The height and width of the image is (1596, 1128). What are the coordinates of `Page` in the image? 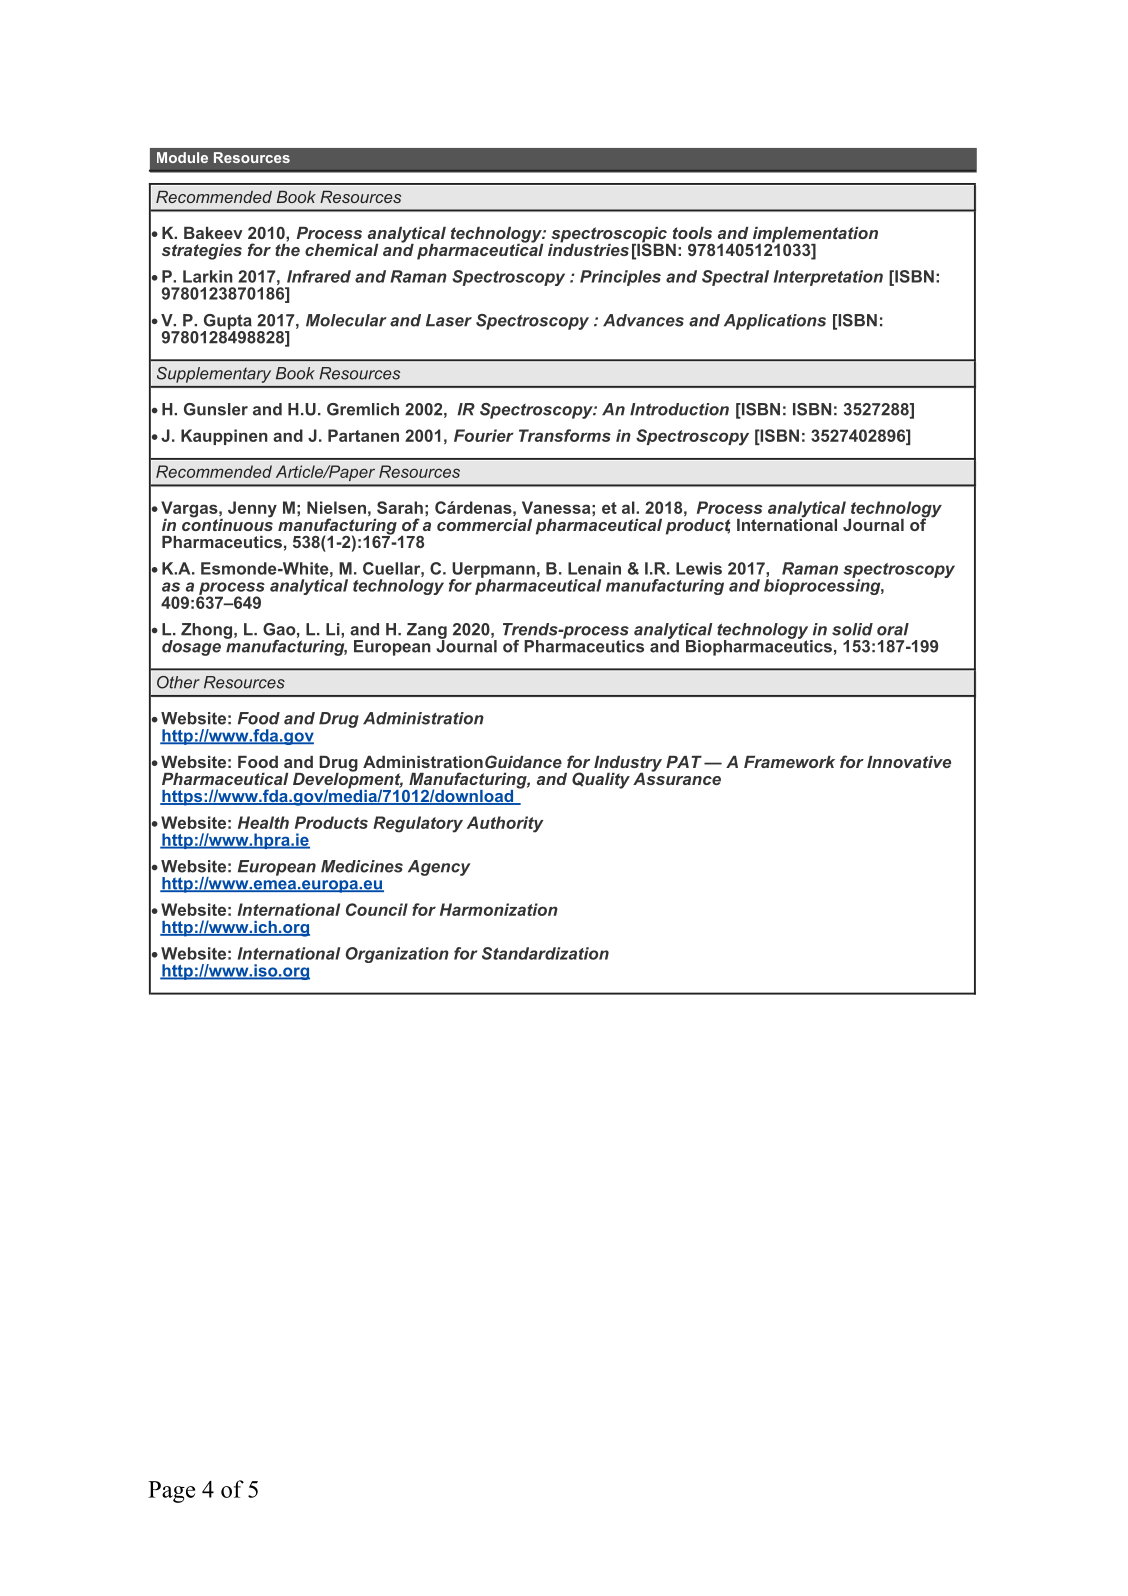 It's located at (171, 1492).
